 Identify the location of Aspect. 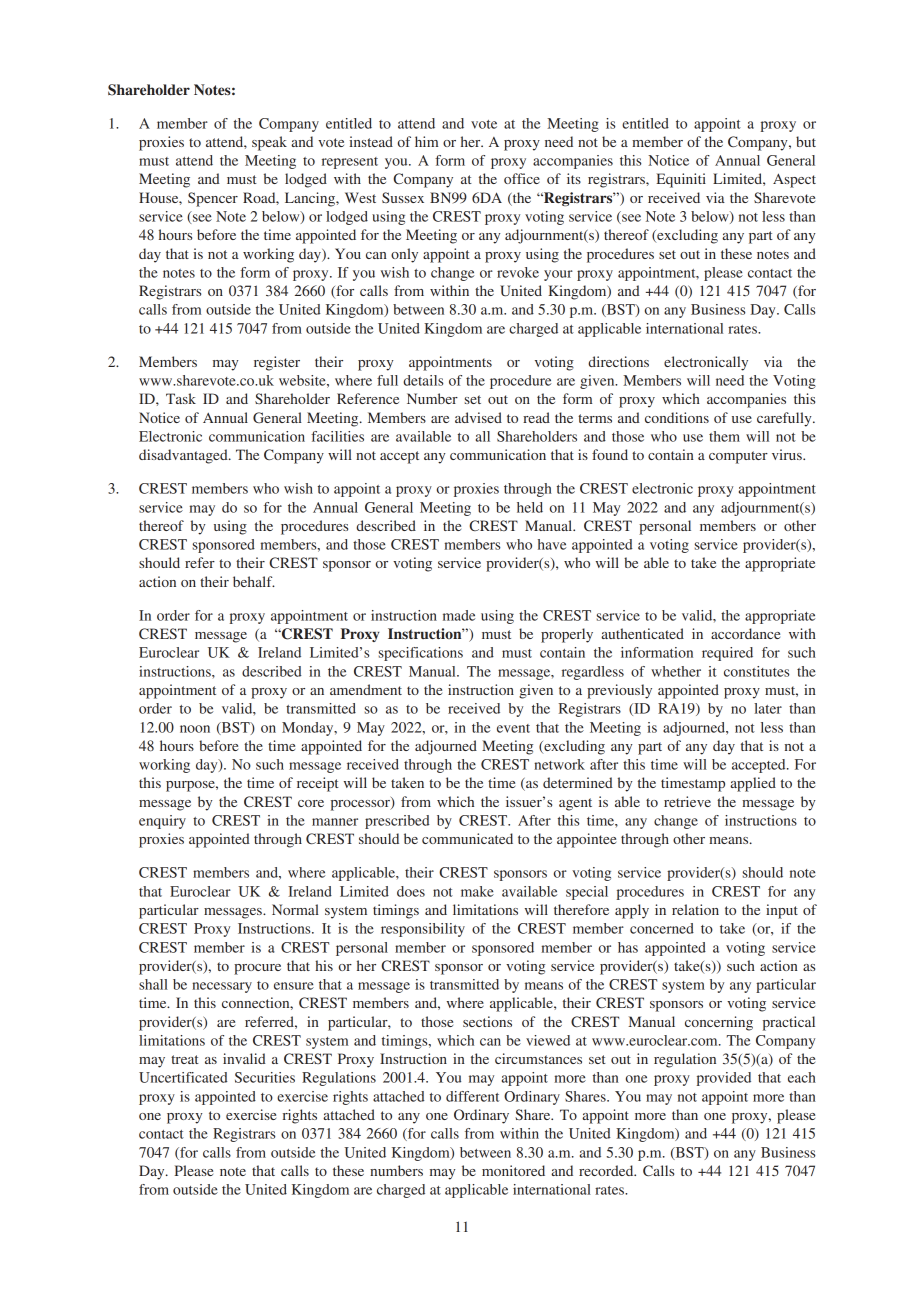
(794, 180).
